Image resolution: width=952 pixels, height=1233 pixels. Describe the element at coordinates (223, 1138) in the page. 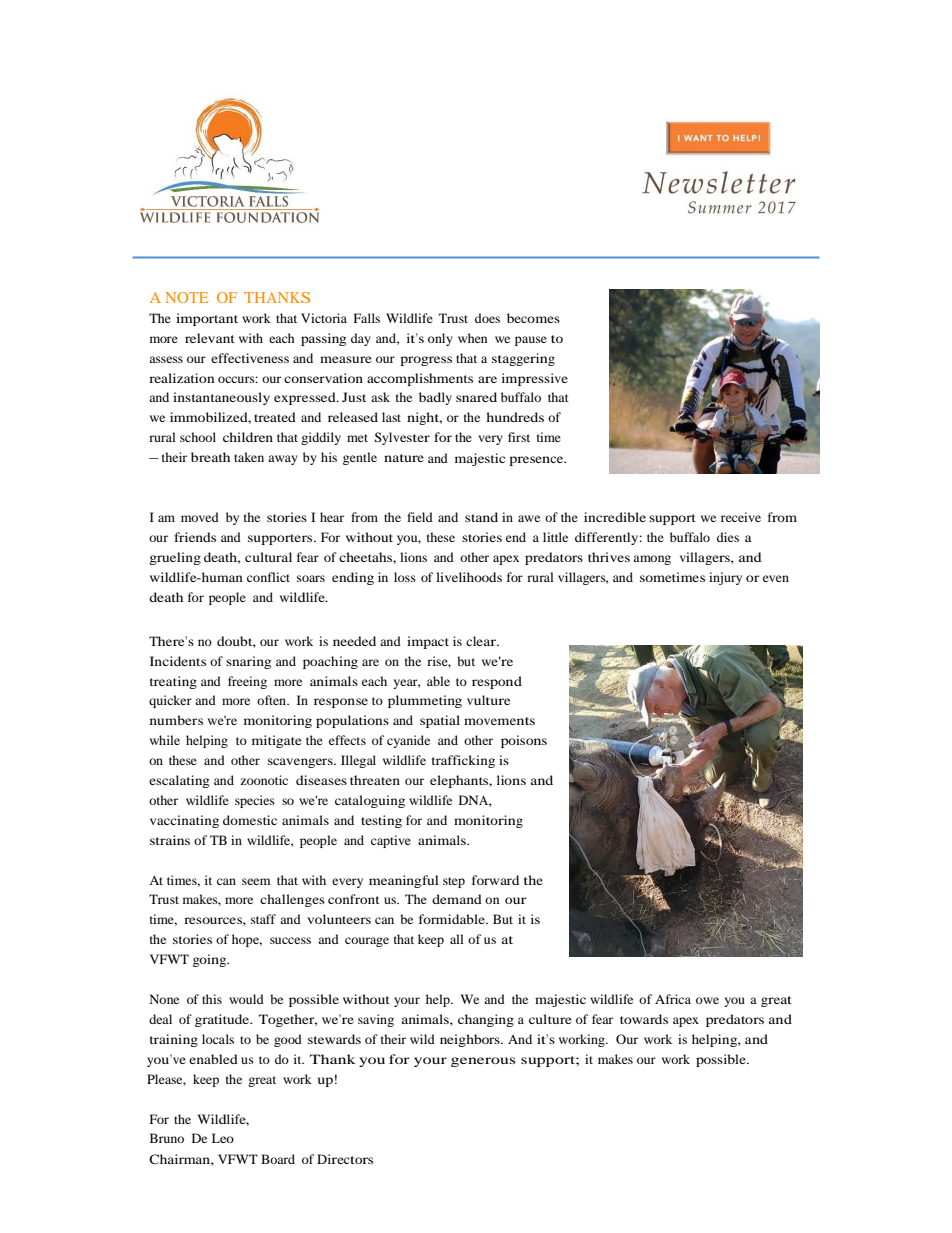

I see `Leo` at that location.
